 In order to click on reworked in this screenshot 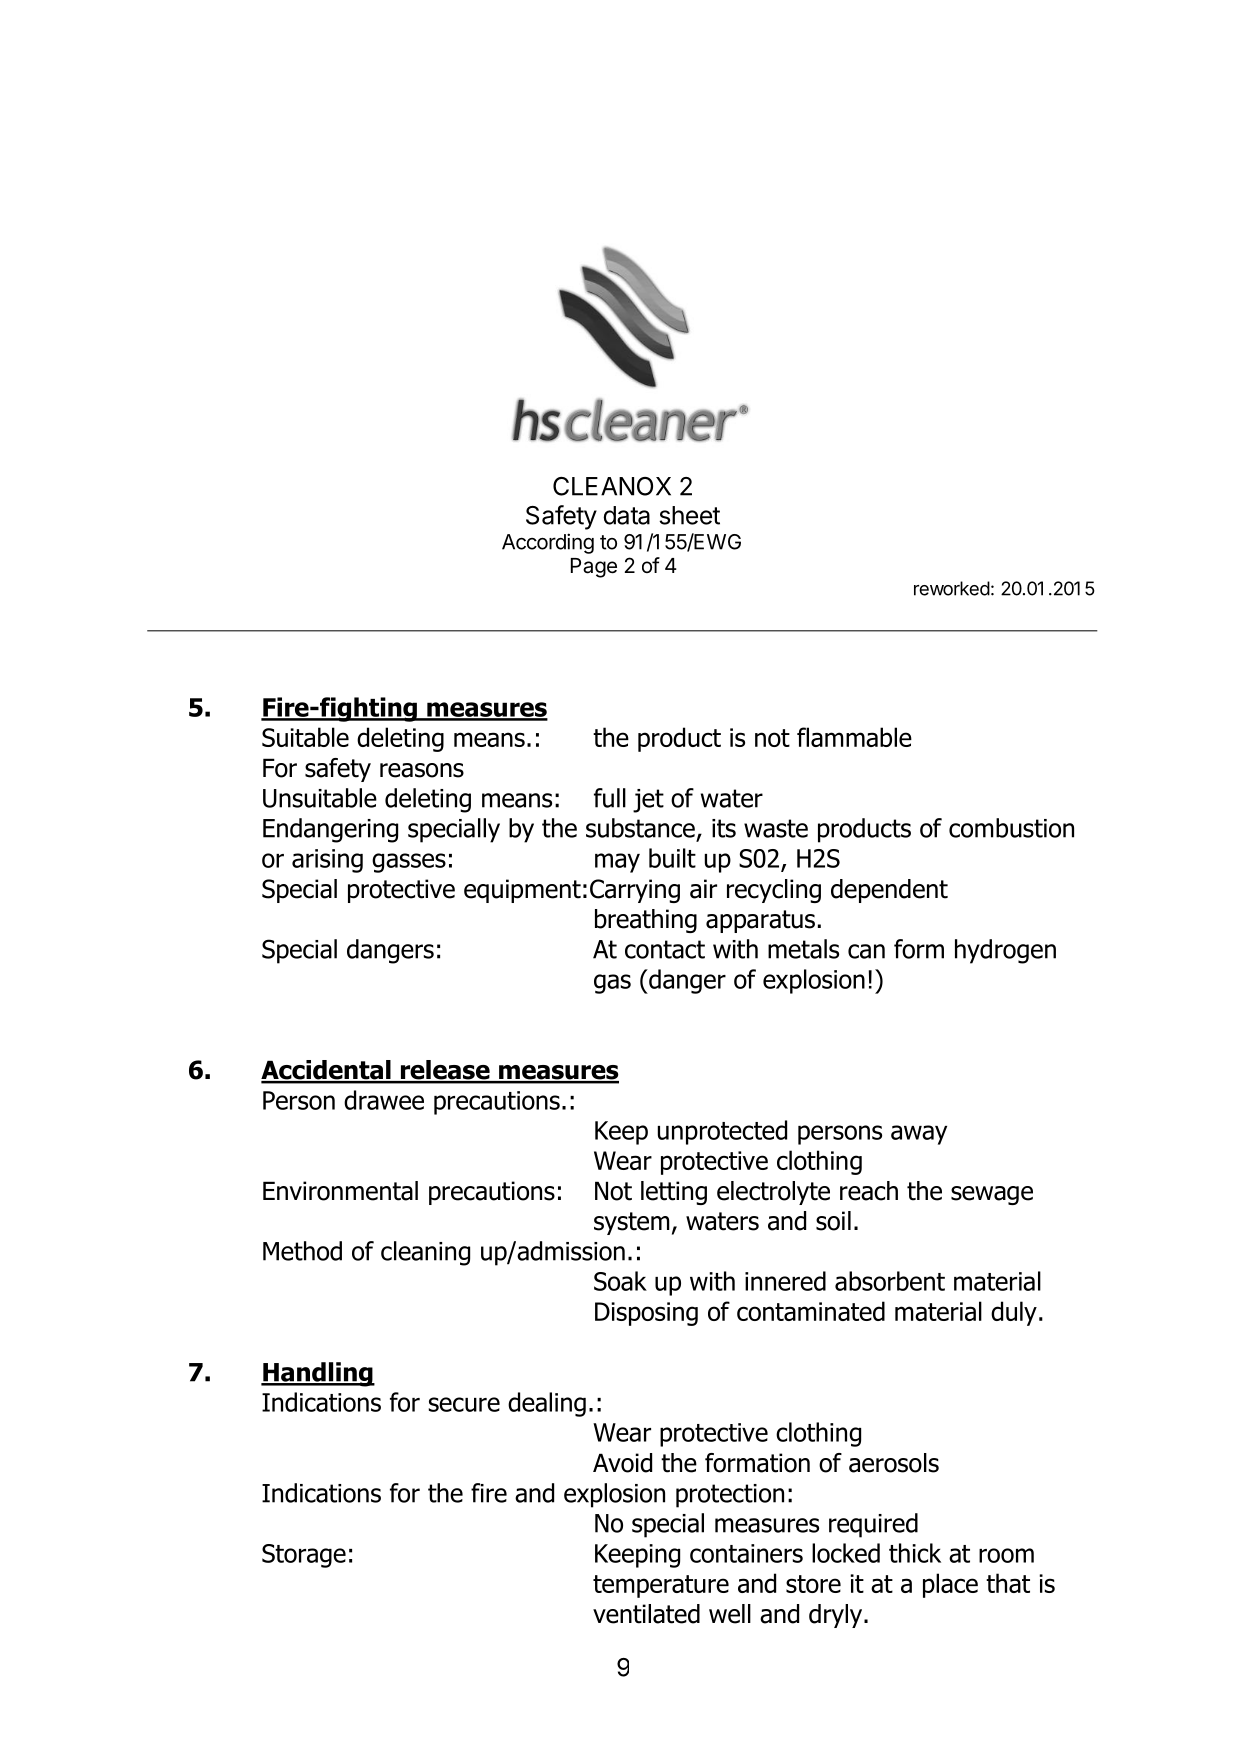, I will do `click(952, 588)`.
